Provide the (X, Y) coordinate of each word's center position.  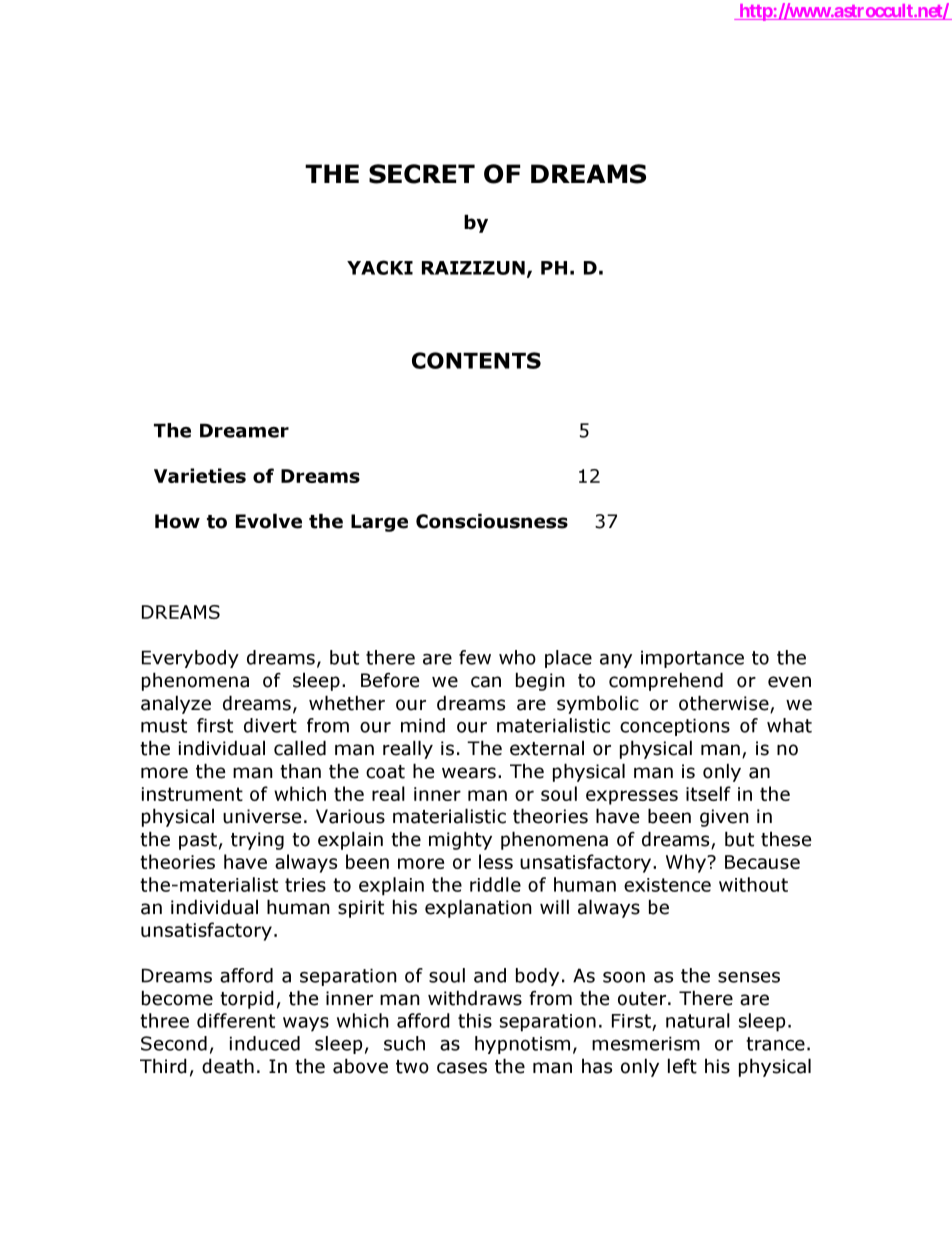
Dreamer (244, 430)
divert (270, 725)
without (753, 884)
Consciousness (492, 521)
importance (692, 659)
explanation (478, 908)
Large (379, 523)
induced (265, 1043)
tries (305, 885)
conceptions (675, 727)
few (475, 657)
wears (469, 773)
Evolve (269, 521)
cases (462, 1068)
